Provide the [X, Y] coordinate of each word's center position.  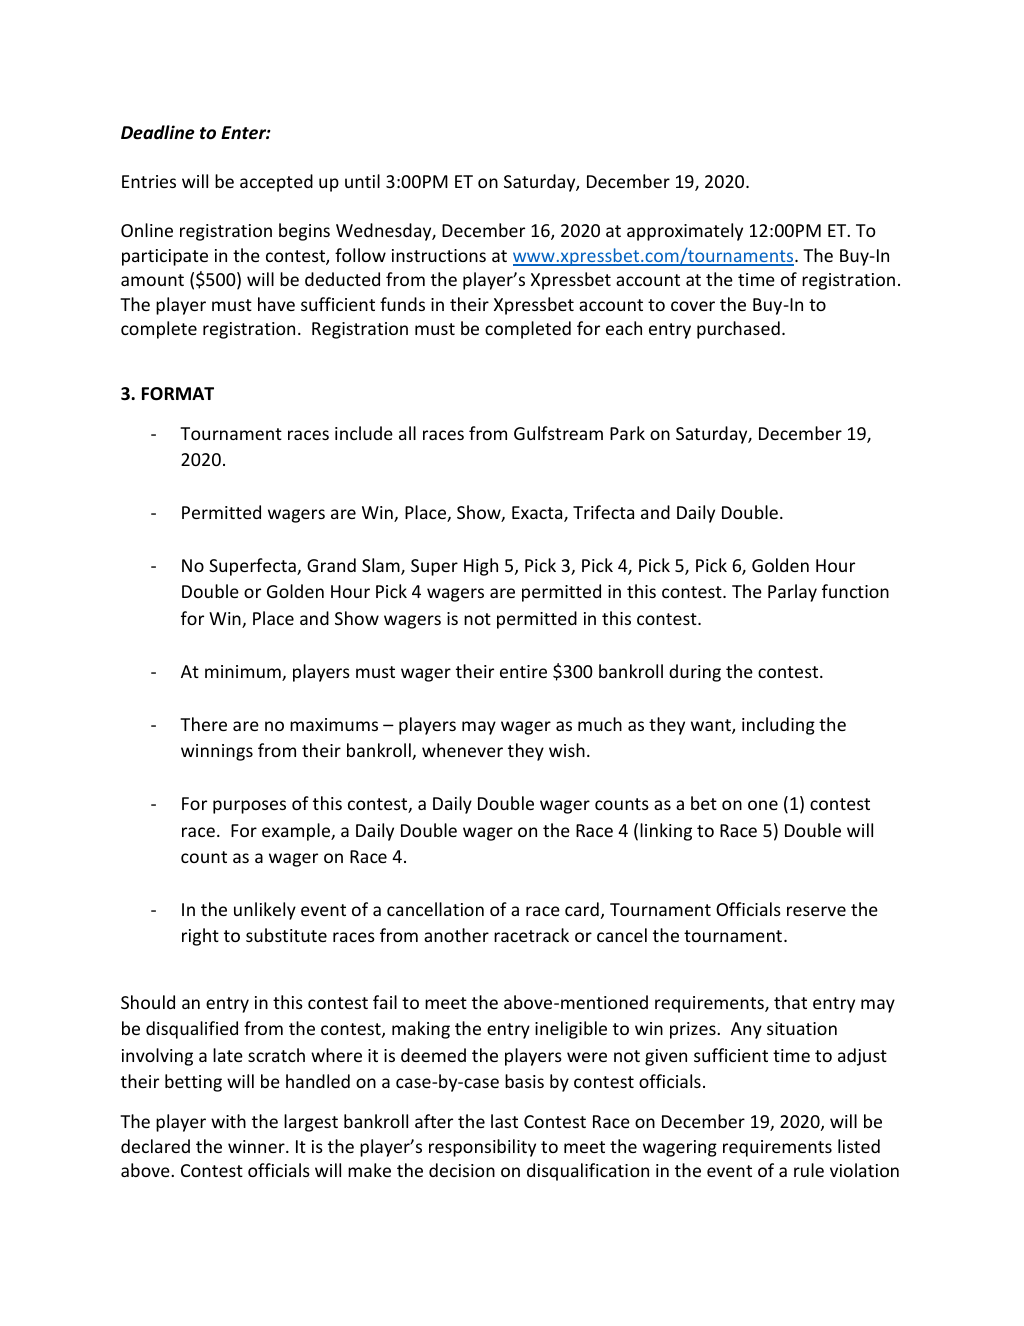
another [456, 935]
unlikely [265, 911]
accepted [276, 183]
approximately [685, 232]
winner [257, 1146]
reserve [816, 911]
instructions [439, 255]
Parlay [792, 593]
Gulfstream [558, 433]
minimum [244, 673]
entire [523, 671]
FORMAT [178, 394]
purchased [738, 330]
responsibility [482, 1148]
